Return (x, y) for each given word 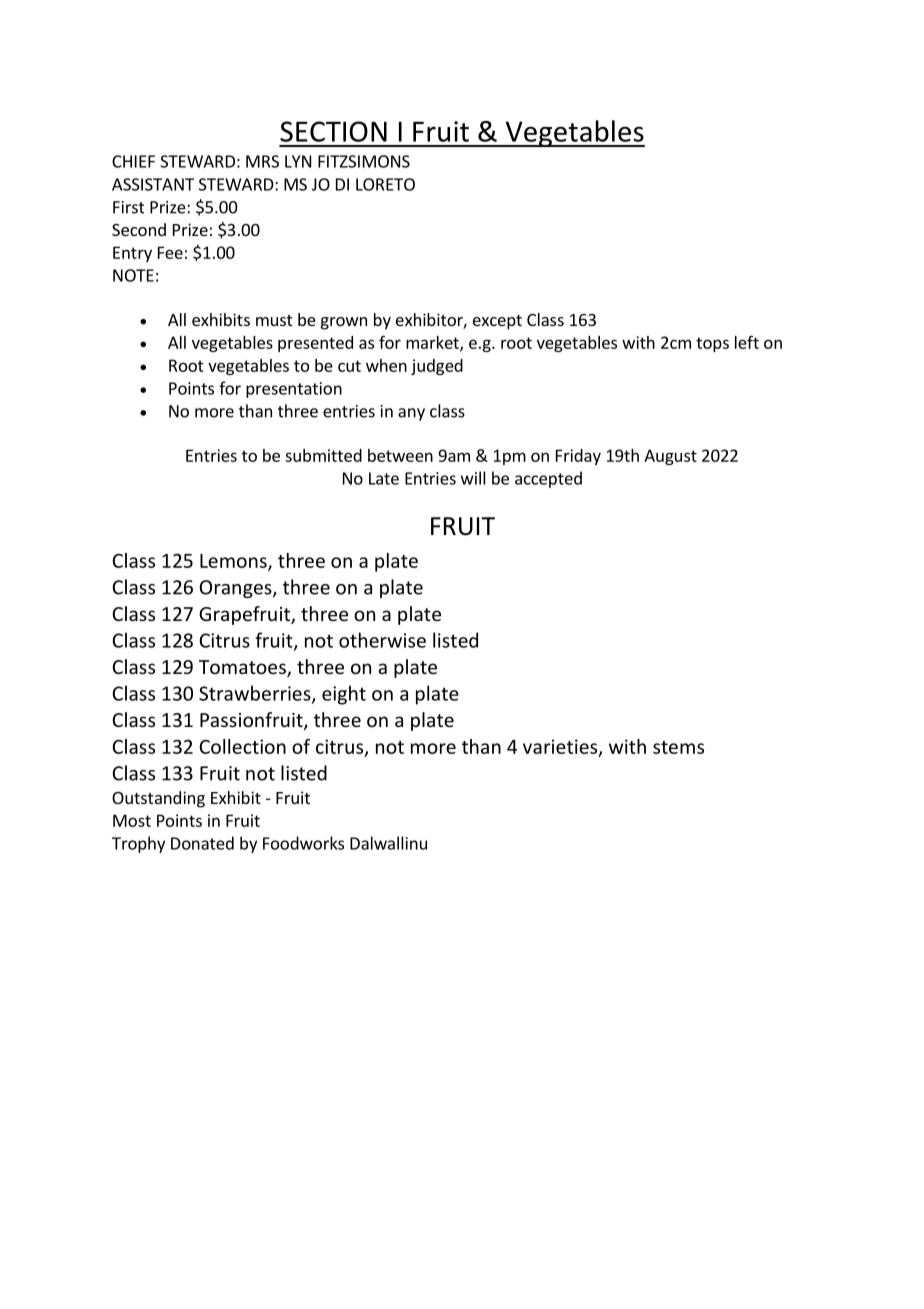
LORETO (385, 184)
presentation (294, 390)
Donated (202, 843)
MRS (262, 161)
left (747, 342)
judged (437, 367)
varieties (561, 747)
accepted (548, 479)
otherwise (382, 640)
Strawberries (256, 694)
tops (712, 344)
